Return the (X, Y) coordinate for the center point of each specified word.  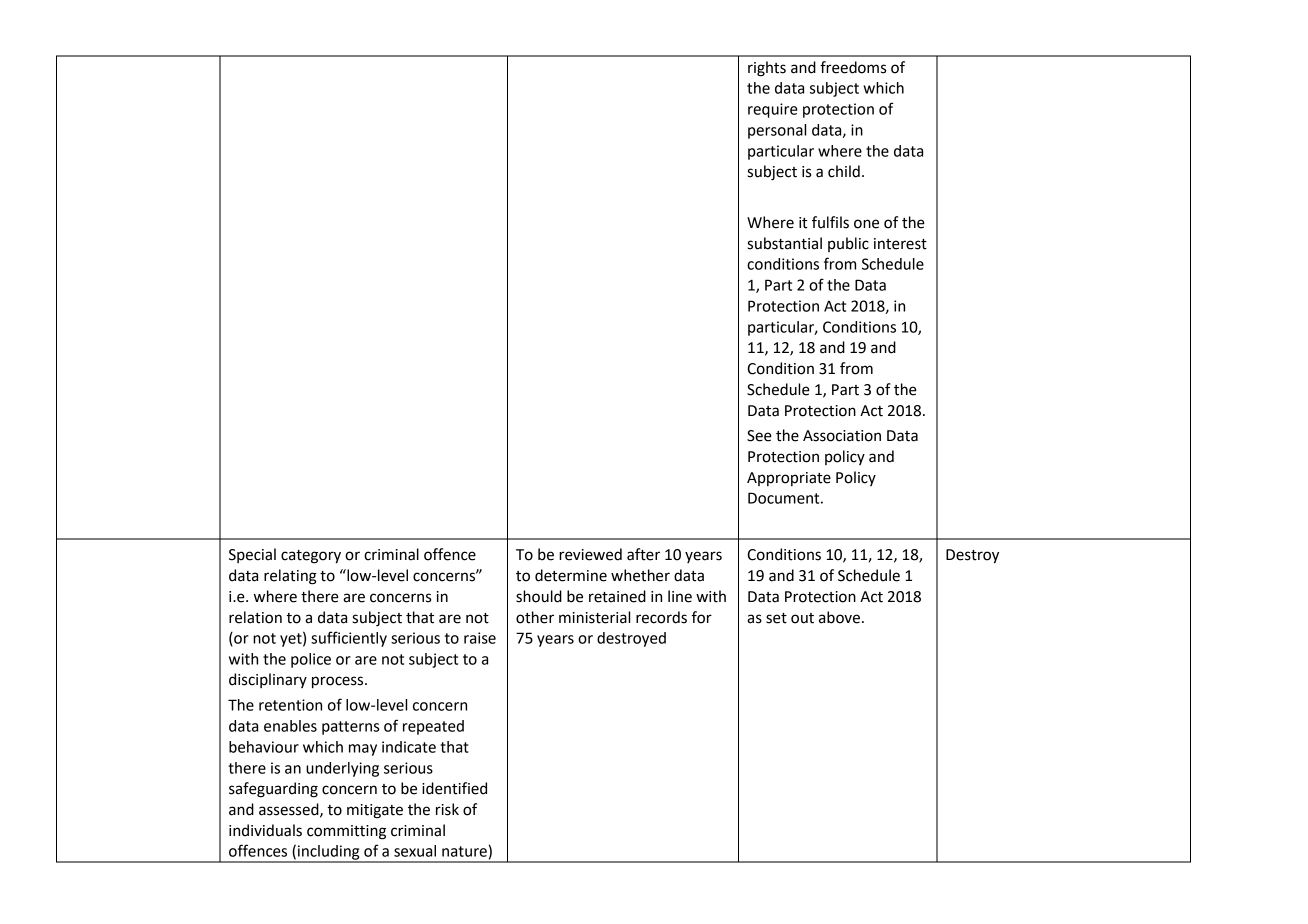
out (802, 618)
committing (346, 832)
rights (767, 69)
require (773, 110)
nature (464, 851)
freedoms (853, 67)
